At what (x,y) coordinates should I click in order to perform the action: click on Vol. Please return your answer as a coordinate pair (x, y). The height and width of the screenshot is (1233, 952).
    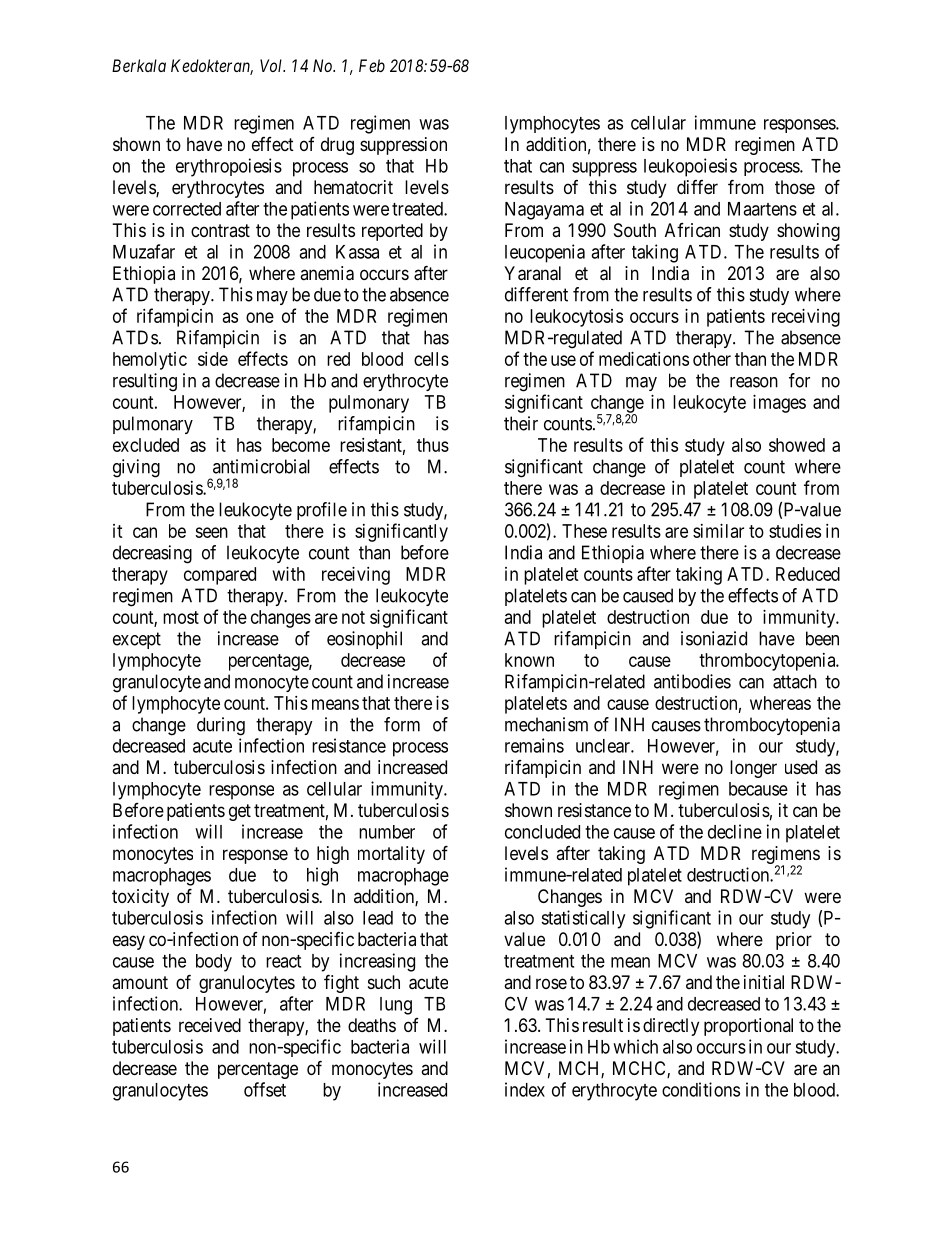
    Looking at the image, I should click on (272, 65).
